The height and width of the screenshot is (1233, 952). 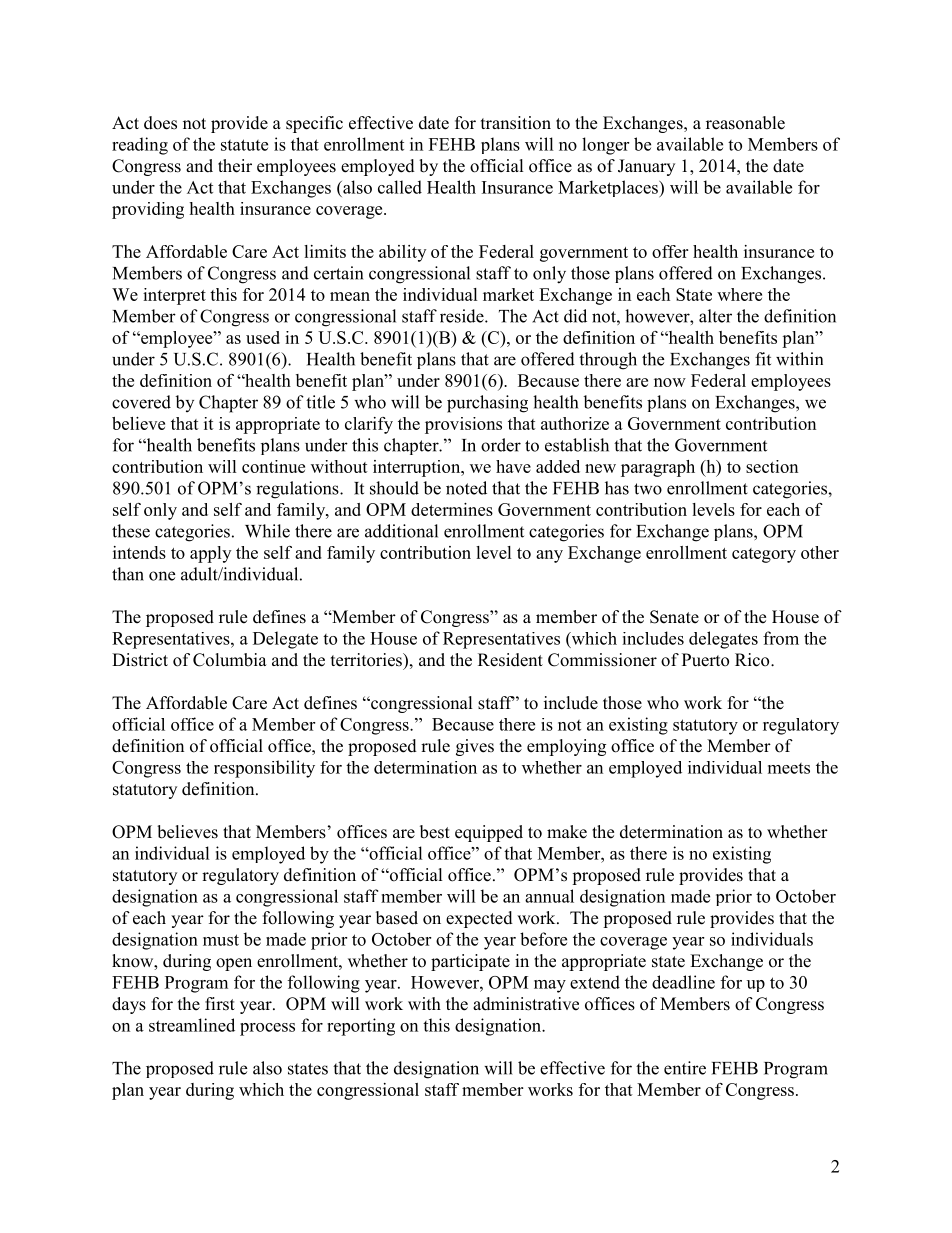 I want to click on their, so click(x=235, y=166).
